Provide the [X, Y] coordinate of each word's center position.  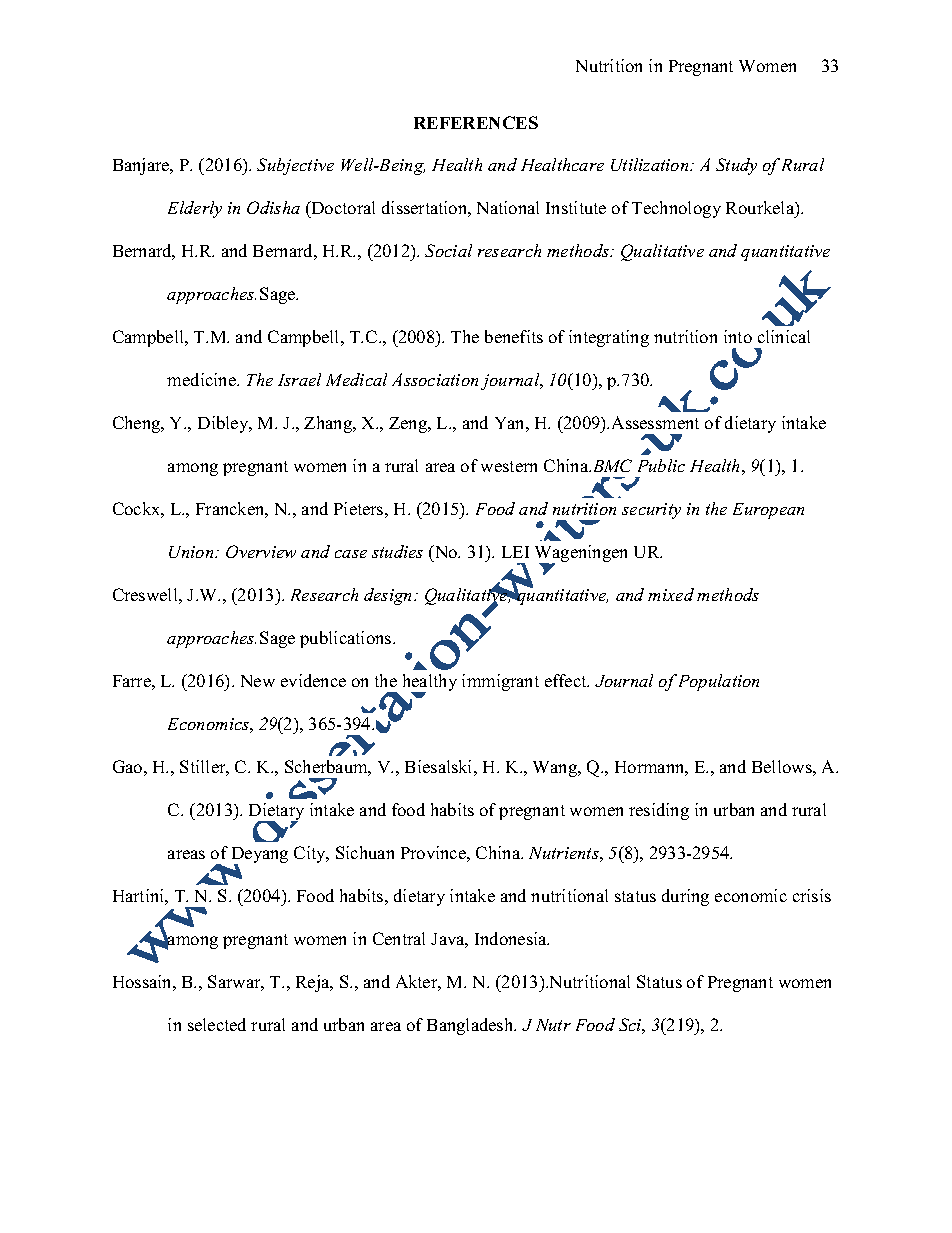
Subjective [295, 166]
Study [736, 166]
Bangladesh [471, 1026]
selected [217, 1024]
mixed [671, 594]
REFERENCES [476, 122]
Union [192, 552]
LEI [515, 552]
